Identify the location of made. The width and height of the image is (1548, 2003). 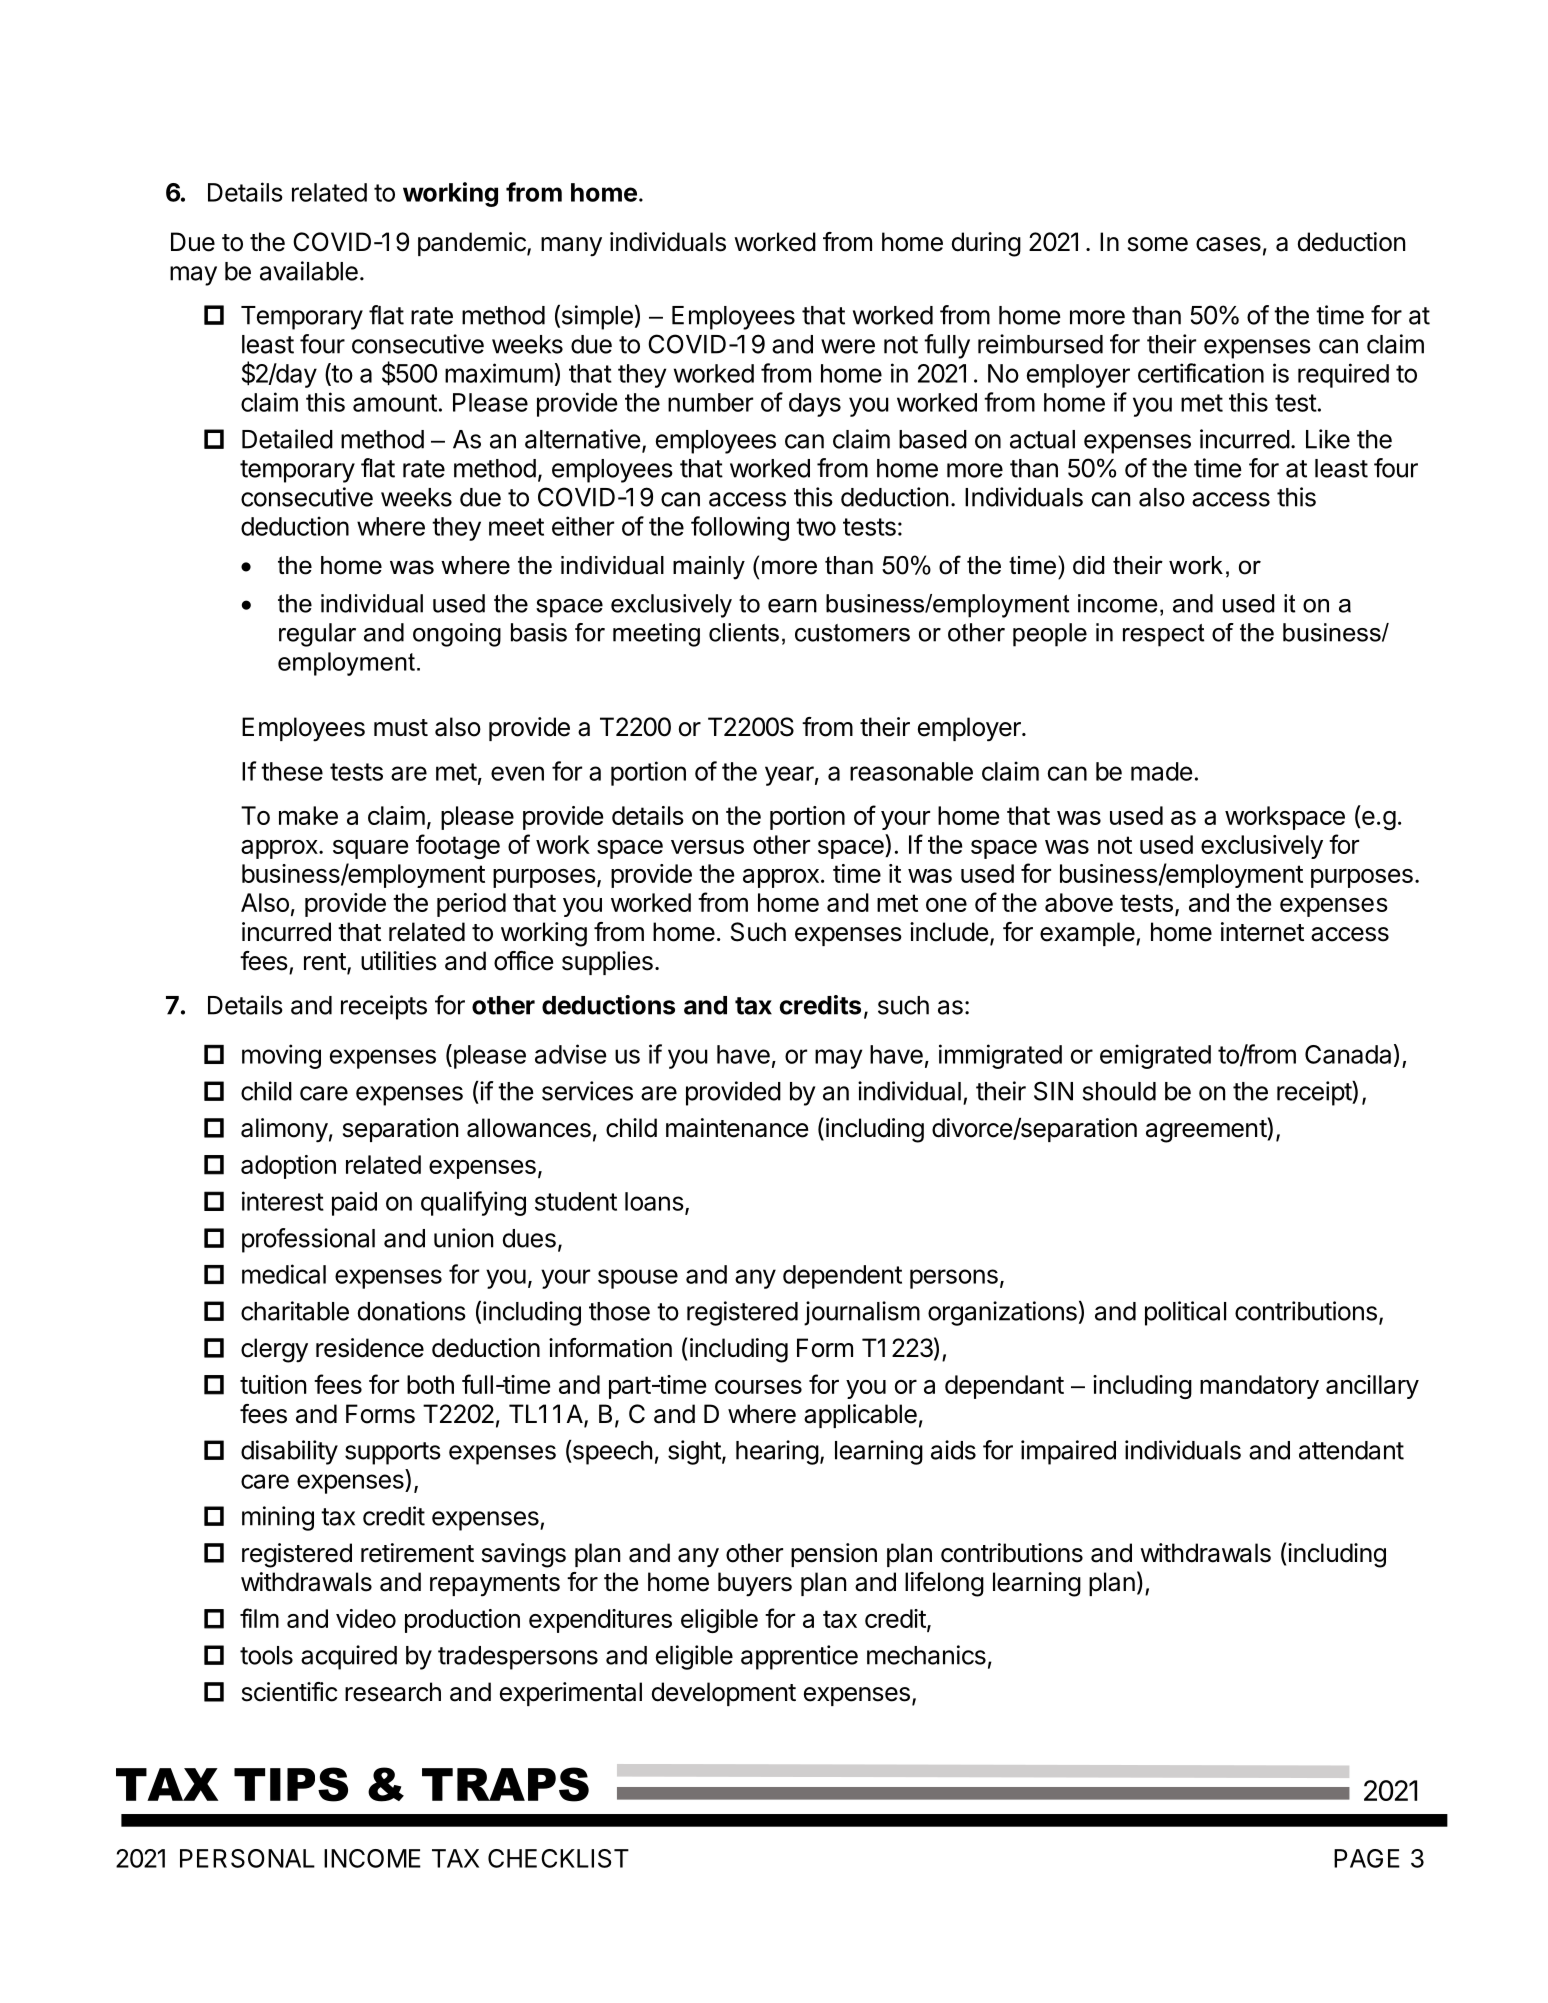
(1162, 771).
